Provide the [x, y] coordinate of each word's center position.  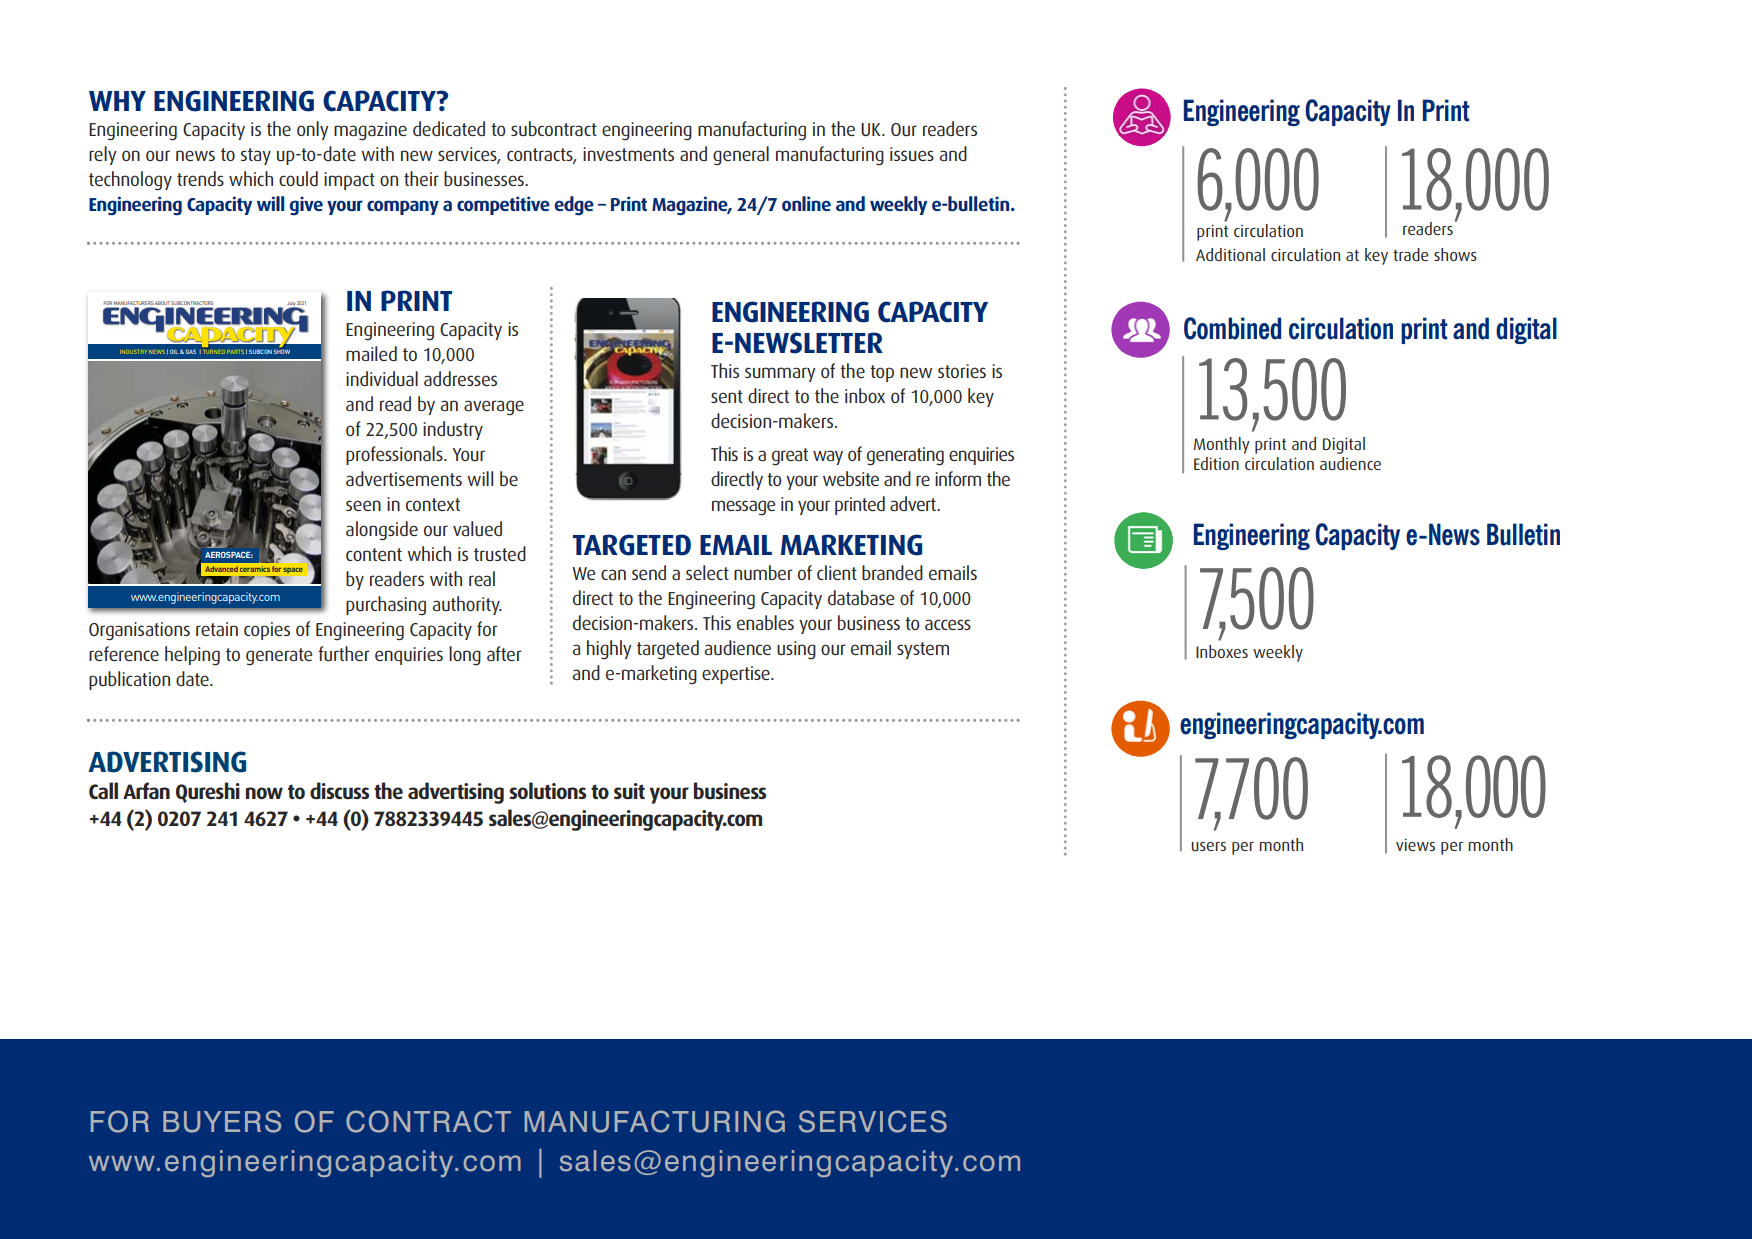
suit [629, 791]
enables [765, 622]
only [313, 130]
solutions [547, 790]
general [741, 156]
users [1208, 846]
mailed [371, 353]
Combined [1232, 328]
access [948, 624]
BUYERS [222, 1121]
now [264, 793]
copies [267, 631]
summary [780, 374]
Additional [1230, 254]
